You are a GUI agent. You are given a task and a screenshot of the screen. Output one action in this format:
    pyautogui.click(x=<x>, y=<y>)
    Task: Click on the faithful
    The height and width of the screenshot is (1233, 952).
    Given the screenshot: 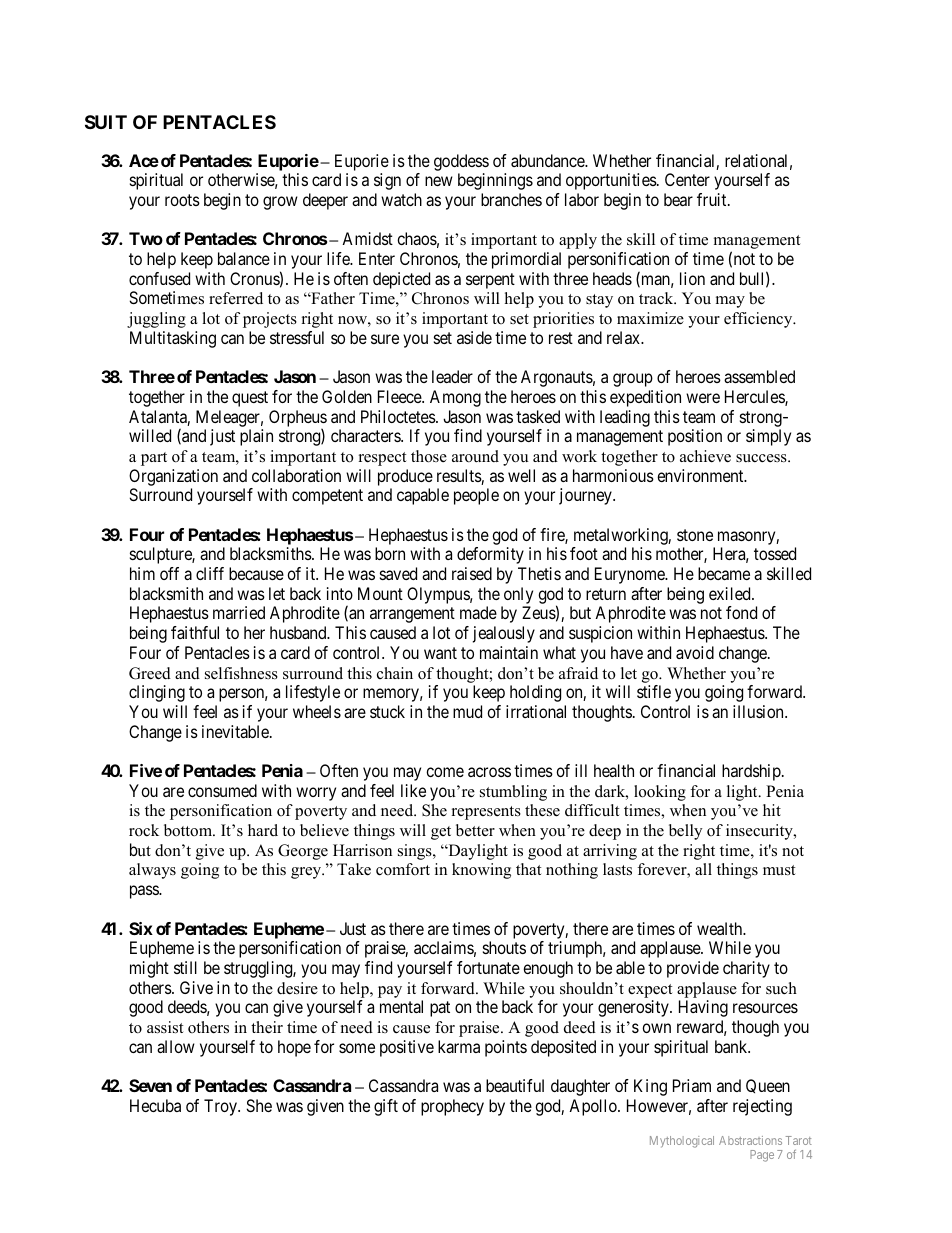 What is the action you would take?
    pyautogui.click(x=195, y=632)
